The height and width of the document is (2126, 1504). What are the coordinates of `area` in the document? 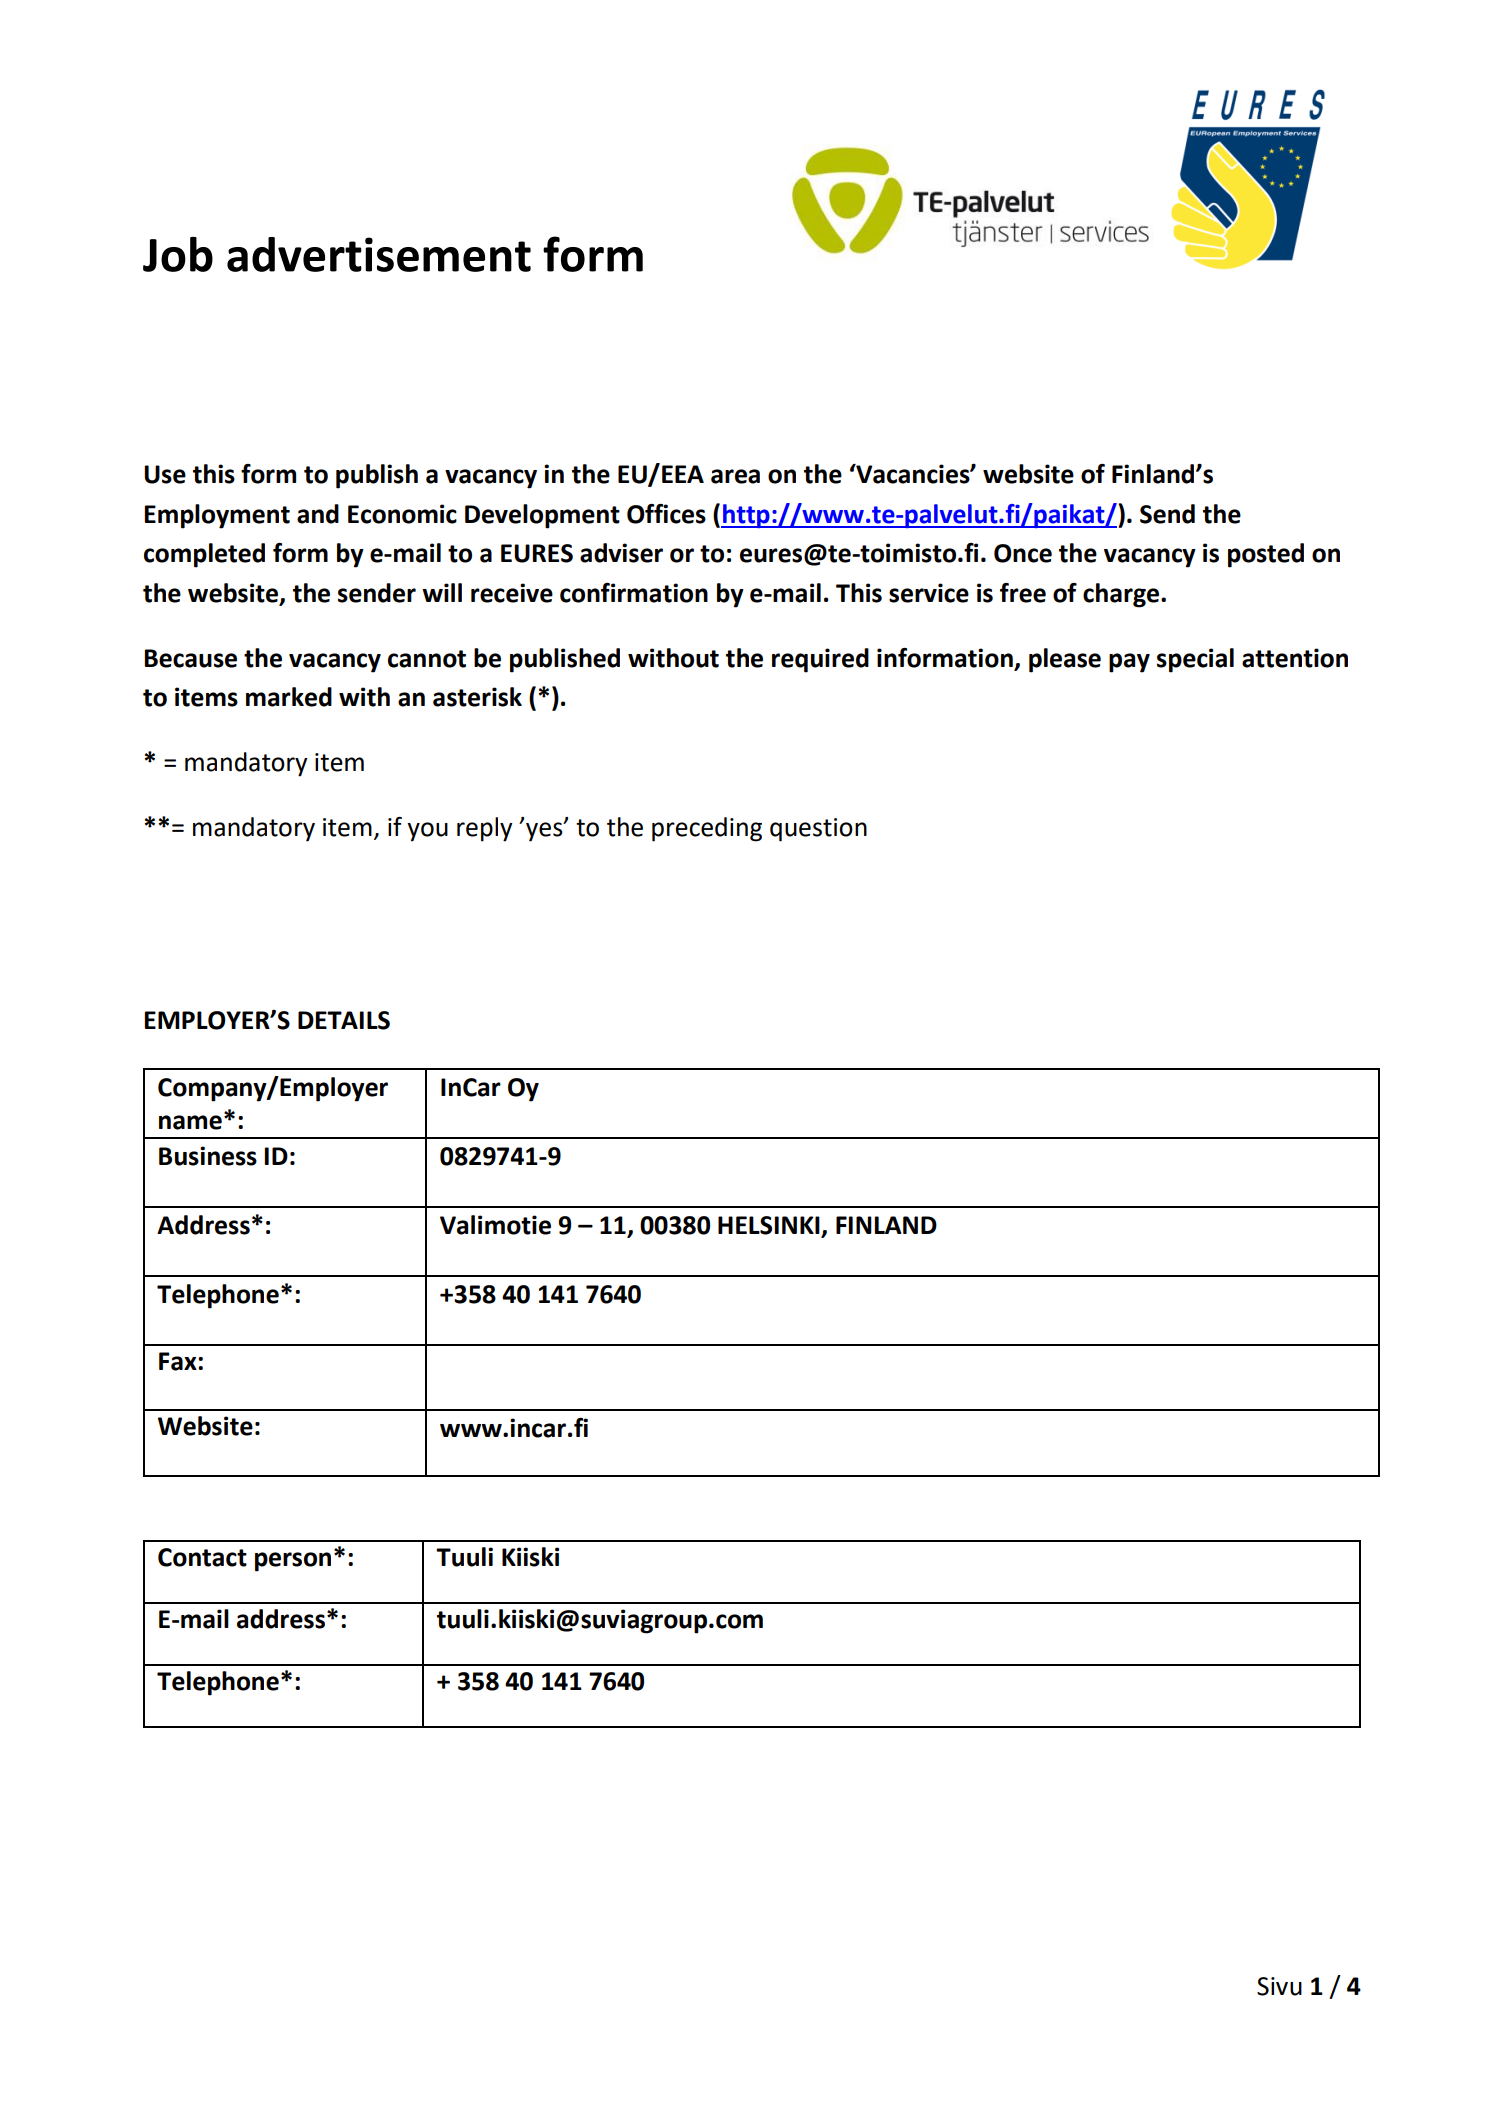 It's located at (735, 476).
